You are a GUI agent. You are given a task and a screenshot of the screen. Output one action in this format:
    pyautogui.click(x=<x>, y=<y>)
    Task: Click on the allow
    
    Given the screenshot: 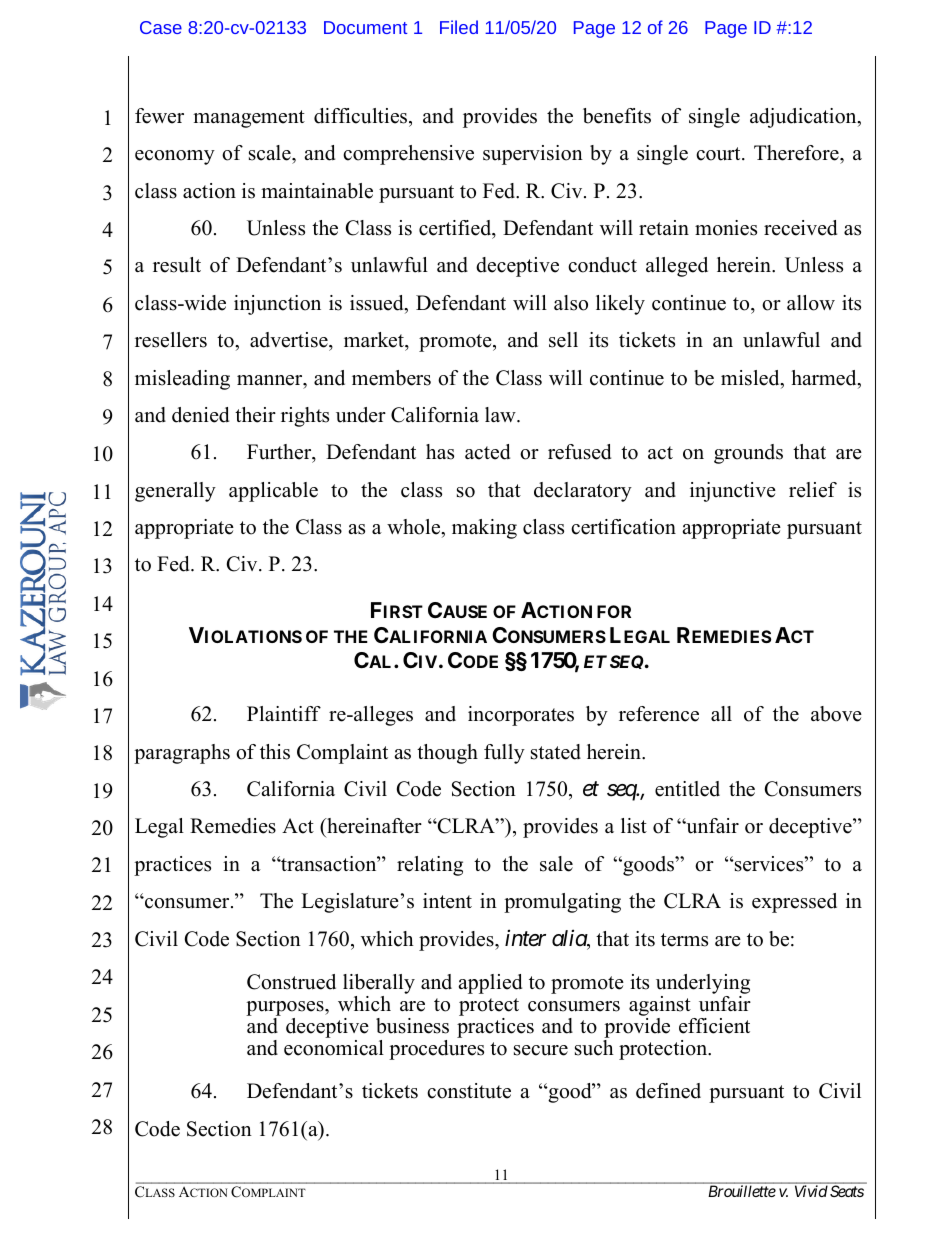 What is the action you would take?
    pyautogui.click(x=811, y=303)
